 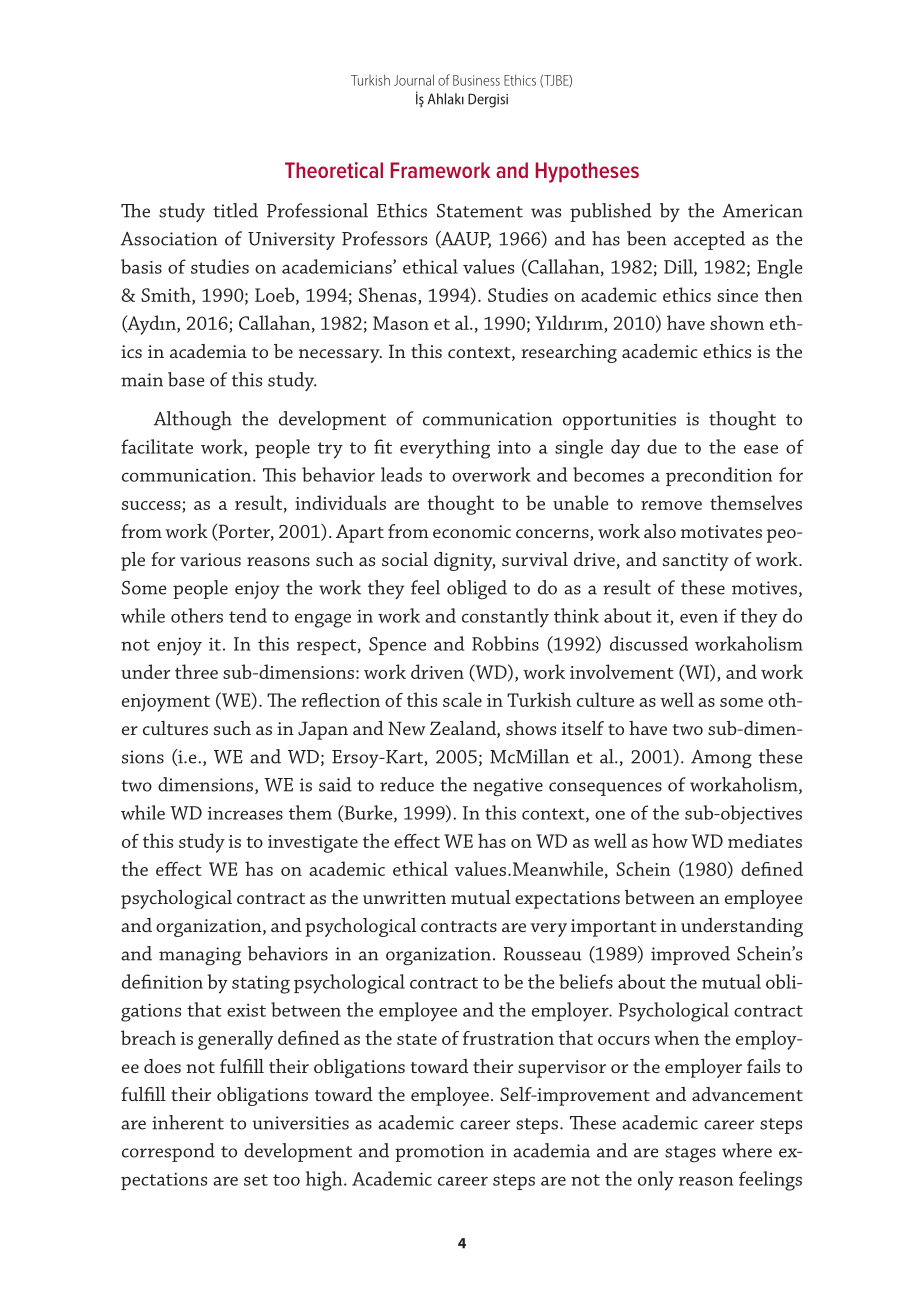 What do you see at coordinates (193, 421) in the screenshot?
I see `Although` at bounding box center [193, 421].
